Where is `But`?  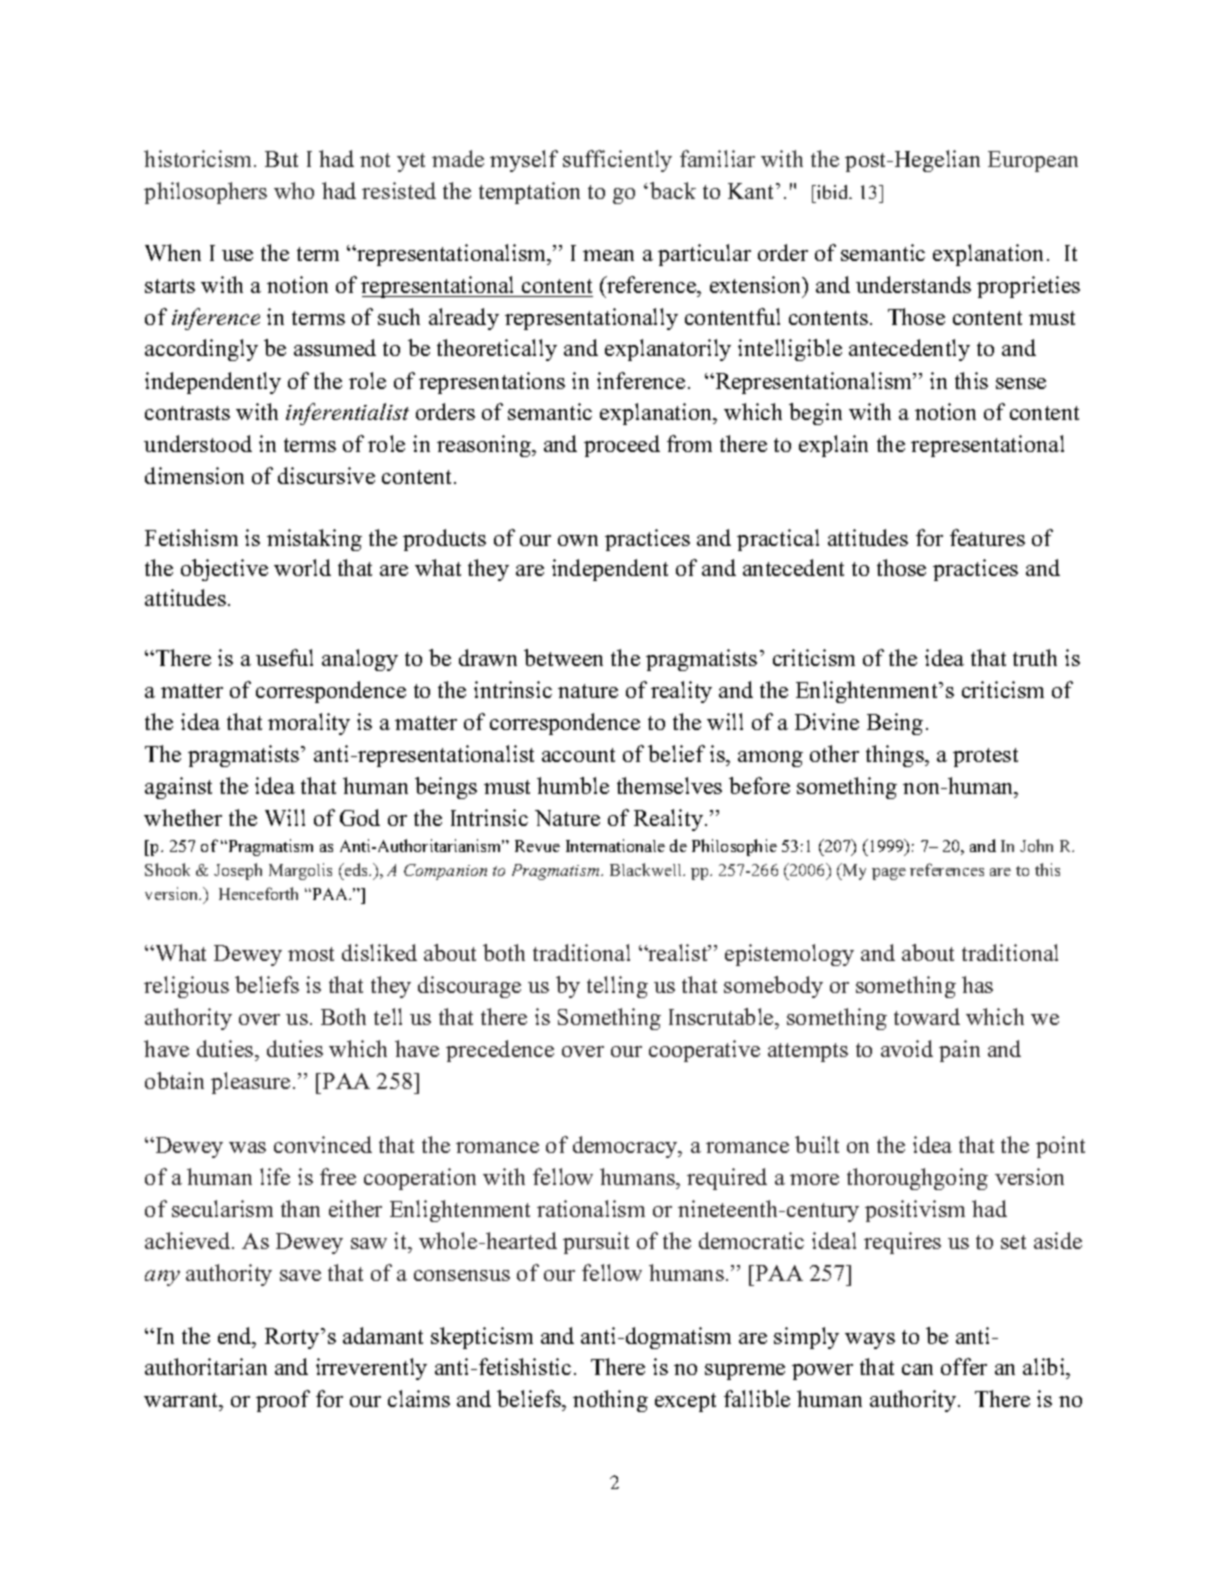 But is located at coordinates (281, 159).
